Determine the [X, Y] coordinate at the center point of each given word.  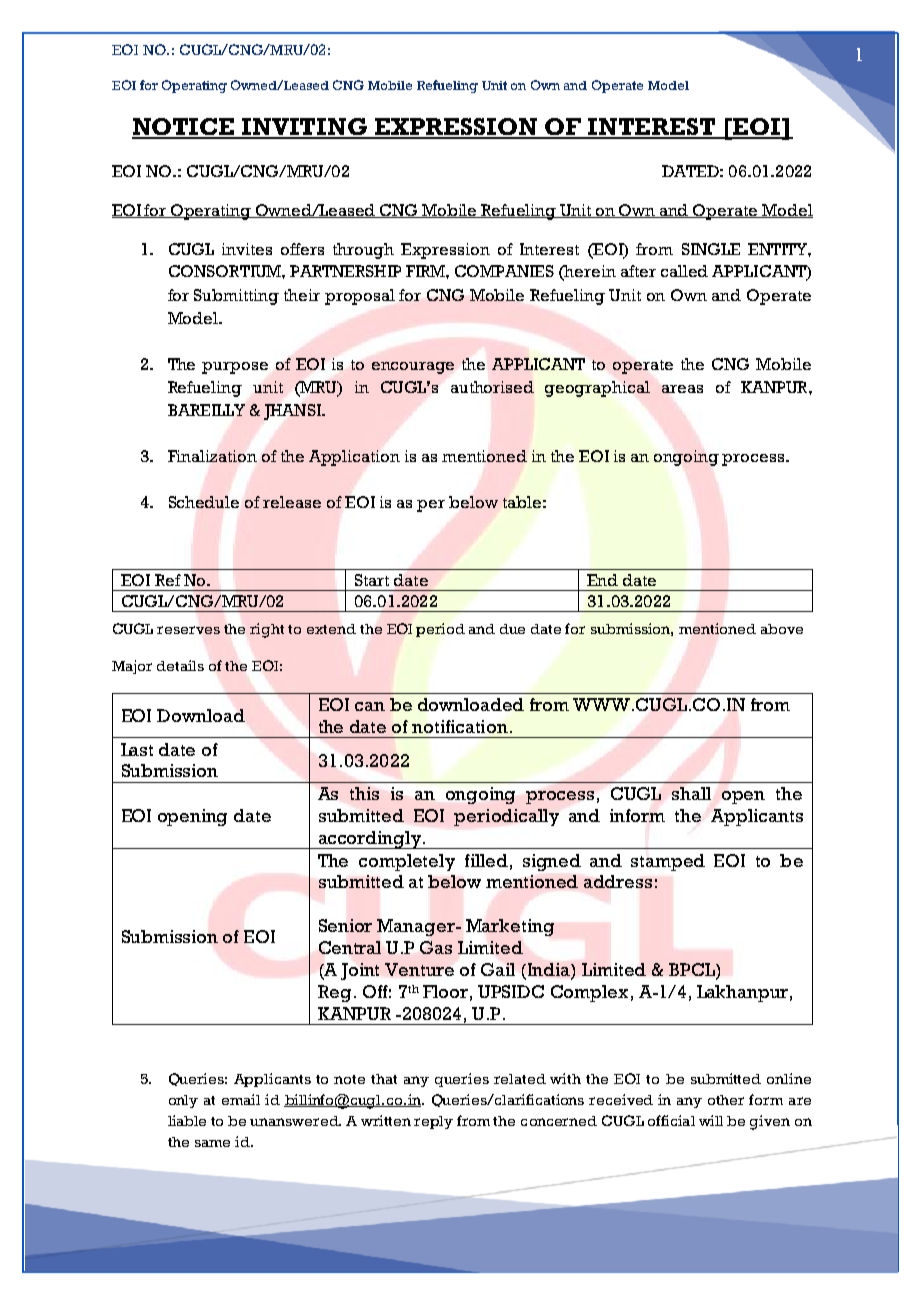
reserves [188, 630]
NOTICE [184, 128]
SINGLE [711, 249]
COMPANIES [504, 271]
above [782, 629]
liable [187, 1120]
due [512, 629]
